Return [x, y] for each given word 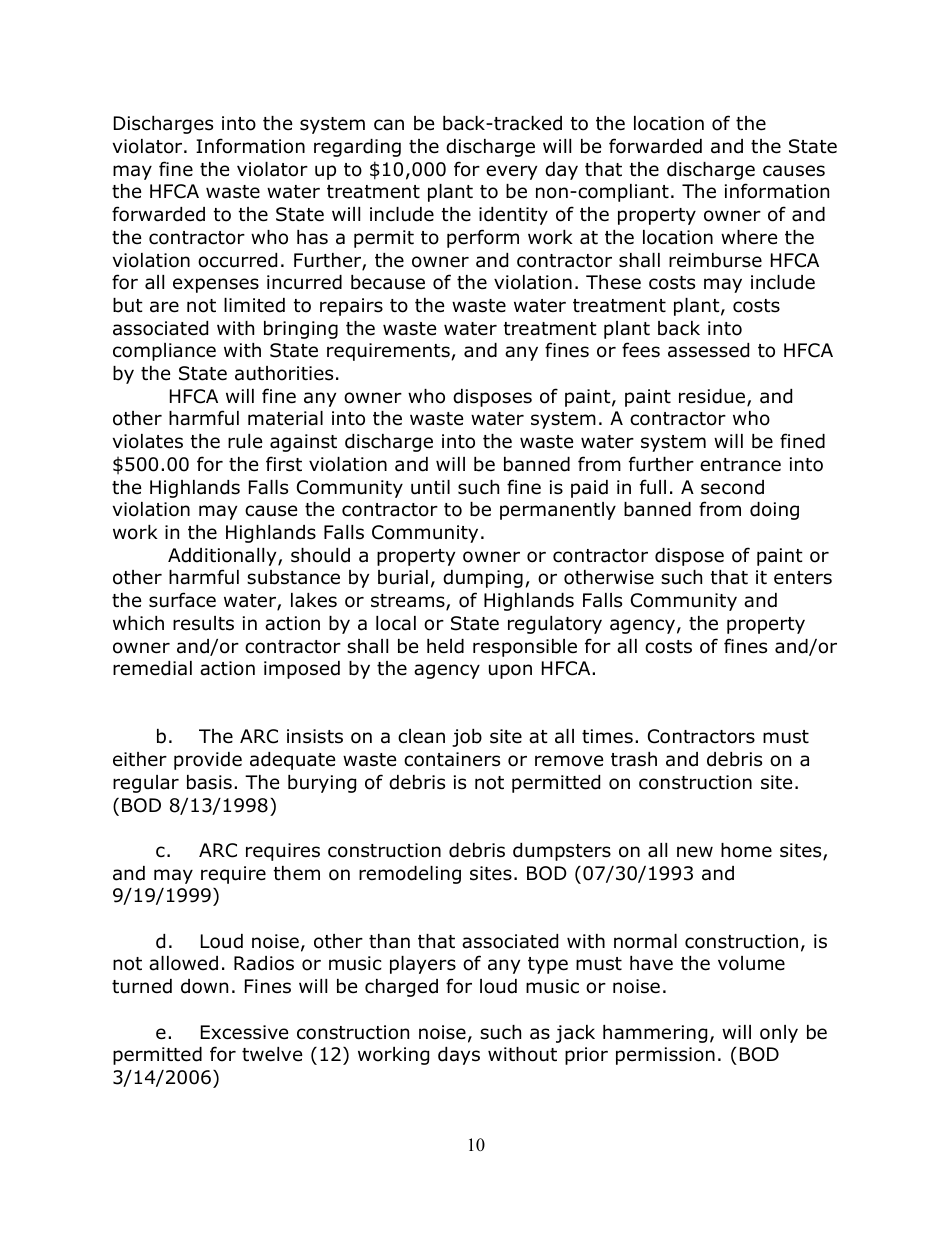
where [749, 237]
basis [209, 782]
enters [803, 578]
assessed [708, 350]
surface [182, 600]
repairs [351, 307]
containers [452, 759]
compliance [164, 352]
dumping [483, 579]
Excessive [244, 1032]
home [746, 850]
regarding [357, 148]
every [511, 172]
